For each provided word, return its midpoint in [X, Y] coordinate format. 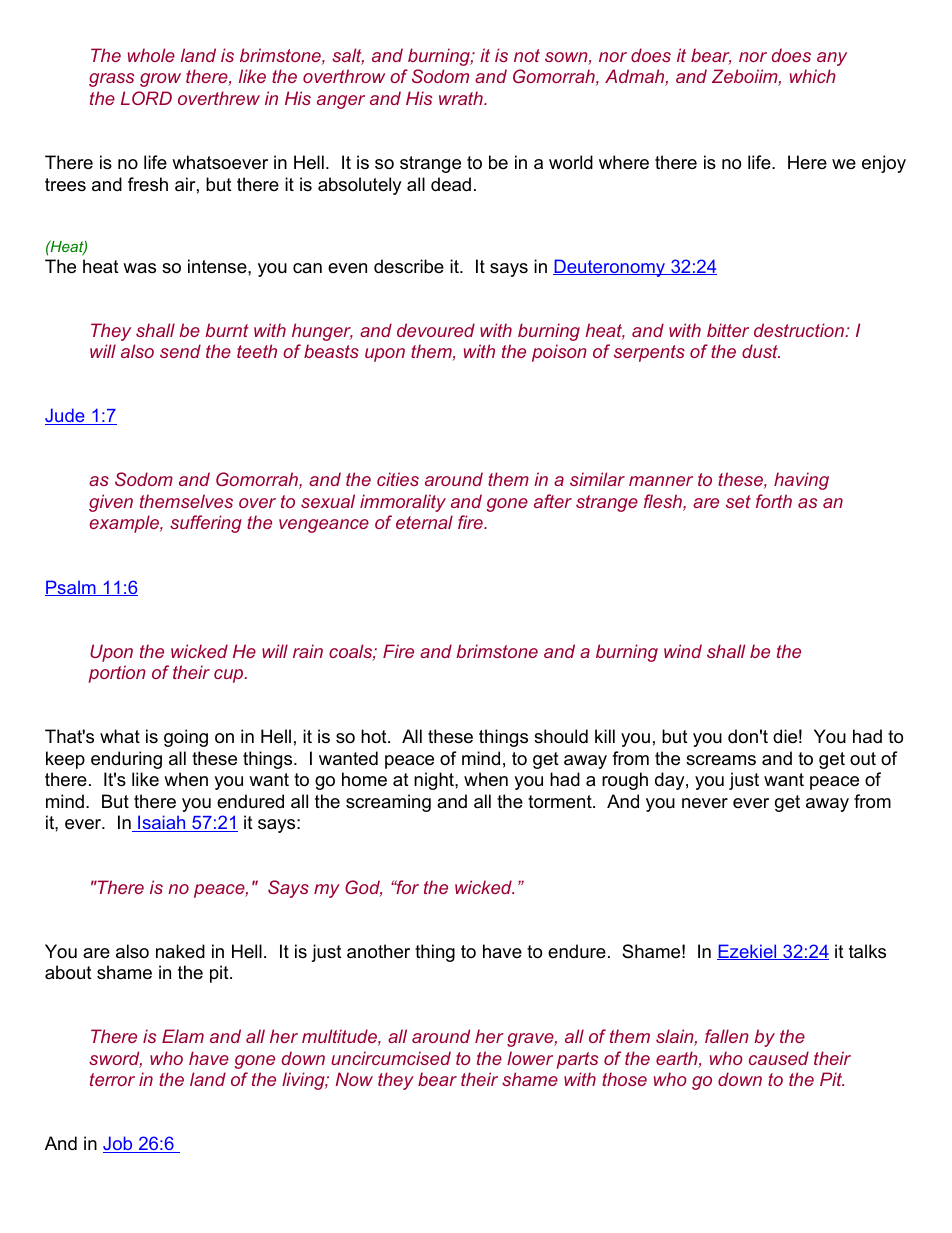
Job [119, 1144]
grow [160, 80]
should [561, 736]
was [139, 268]
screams [721, 760]
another [378, 951]
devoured [436, 330]
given [111, 503]
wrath [462, 98]
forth [774, 501]
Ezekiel [748, 952]
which [813, 76]
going [186, 738]
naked [180, 951]
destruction [800, 330]
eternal [424, 522]
